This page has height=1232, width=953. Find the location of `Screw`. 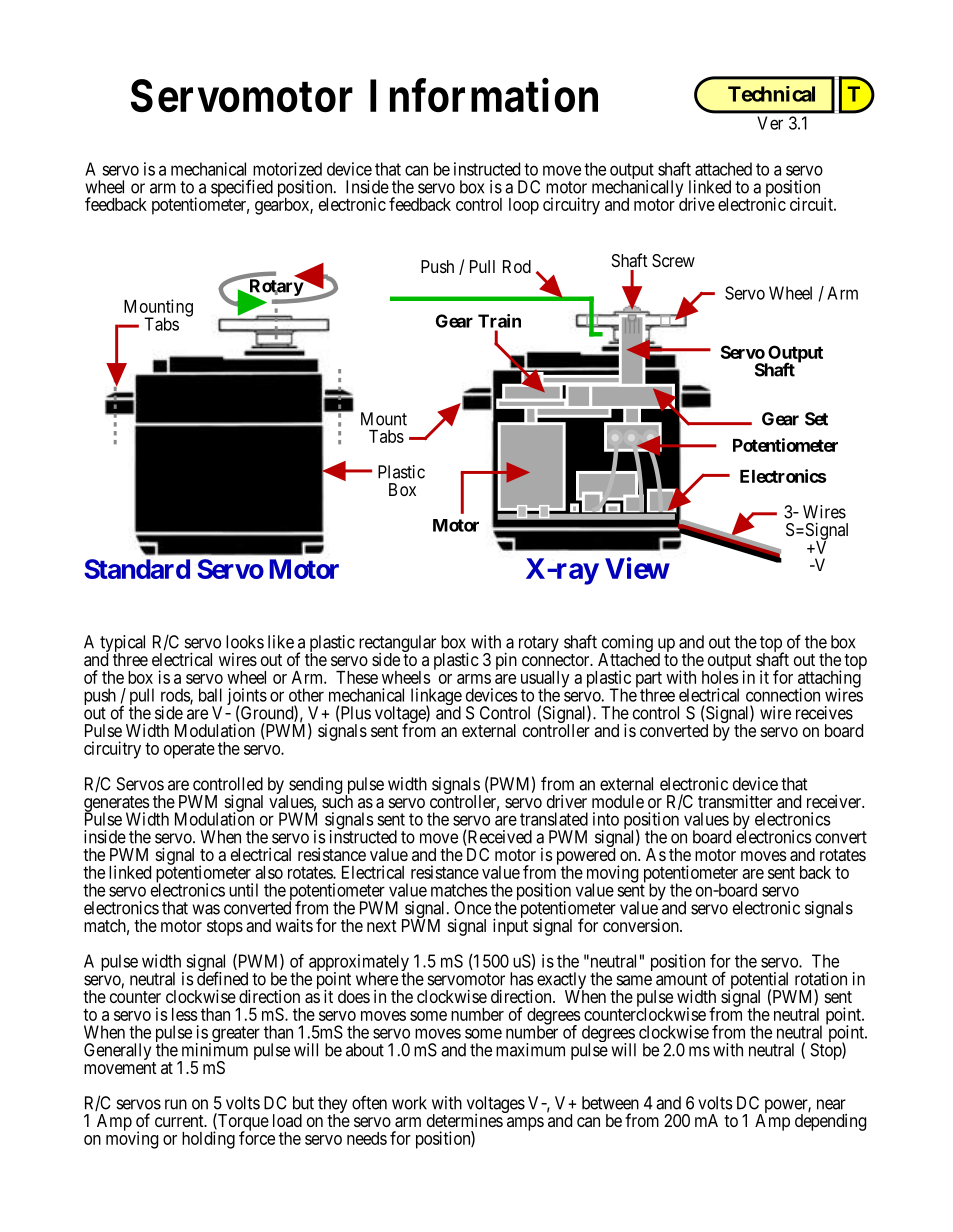

Screw is located at coordinates (673, 260).
